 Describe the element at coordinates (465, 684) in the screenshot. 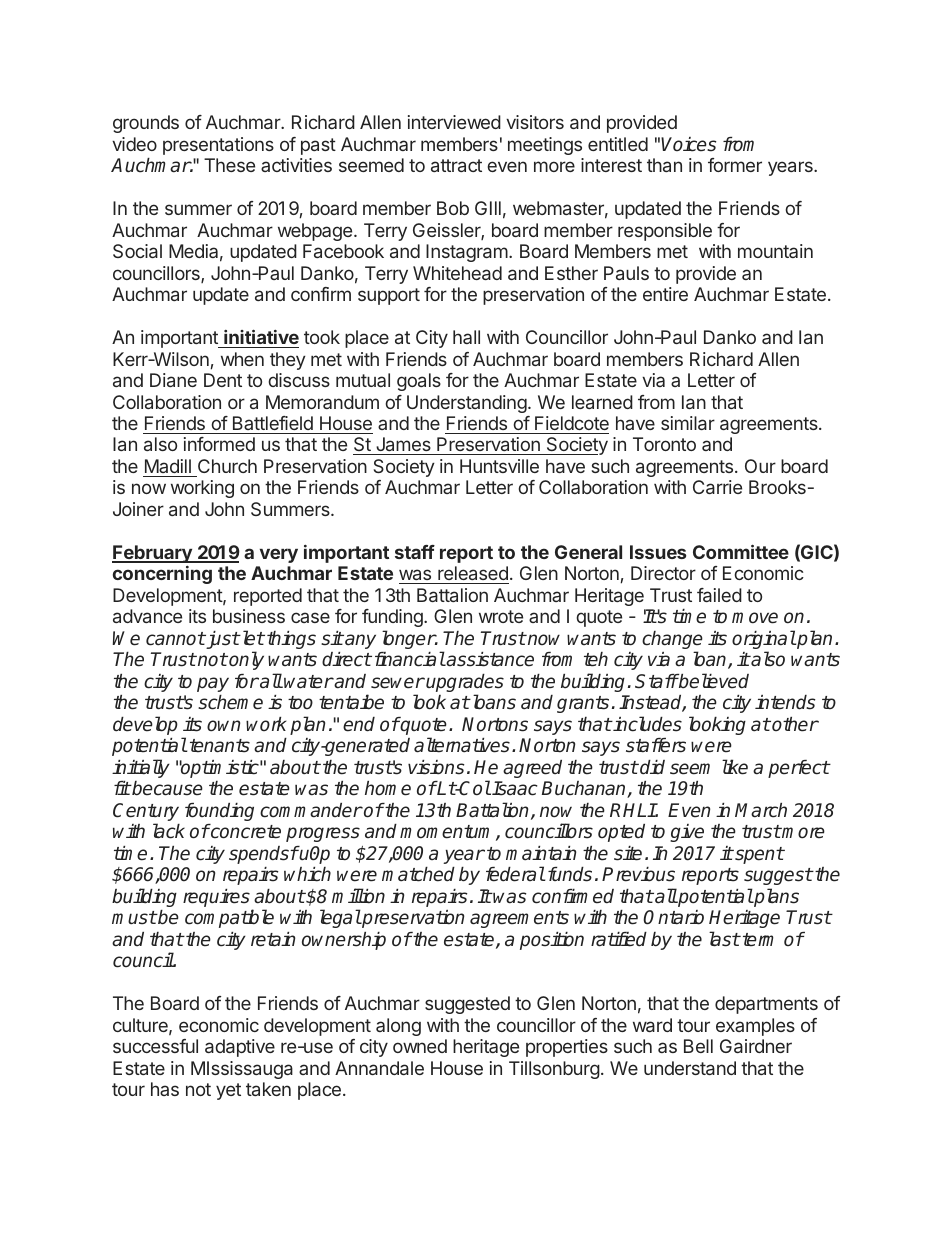

I see `upgrades` at that location.
